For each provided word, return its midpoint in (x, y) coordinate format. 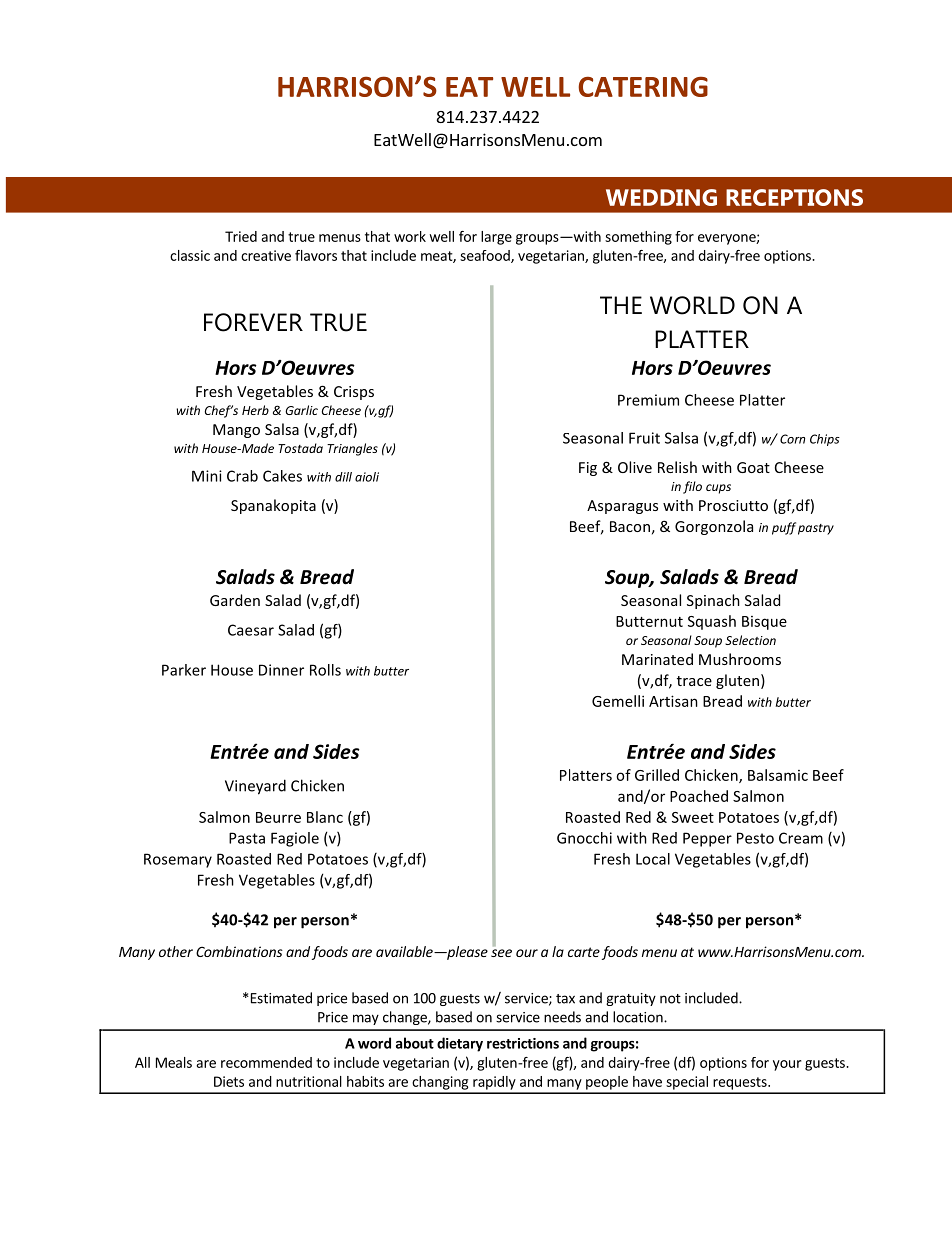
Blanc (325, 817)
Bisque (764, 623)
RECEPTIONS (794, 197)
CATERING (643, 86)
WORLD (692, 305)
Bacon (630, 526)
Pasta (247, 838)
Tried (241, 236)
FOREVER (253, 322)
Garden (235, 600)
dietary (460, 1044)
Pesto (755, 838)
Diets (229, 1081)
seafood (486, 256)
